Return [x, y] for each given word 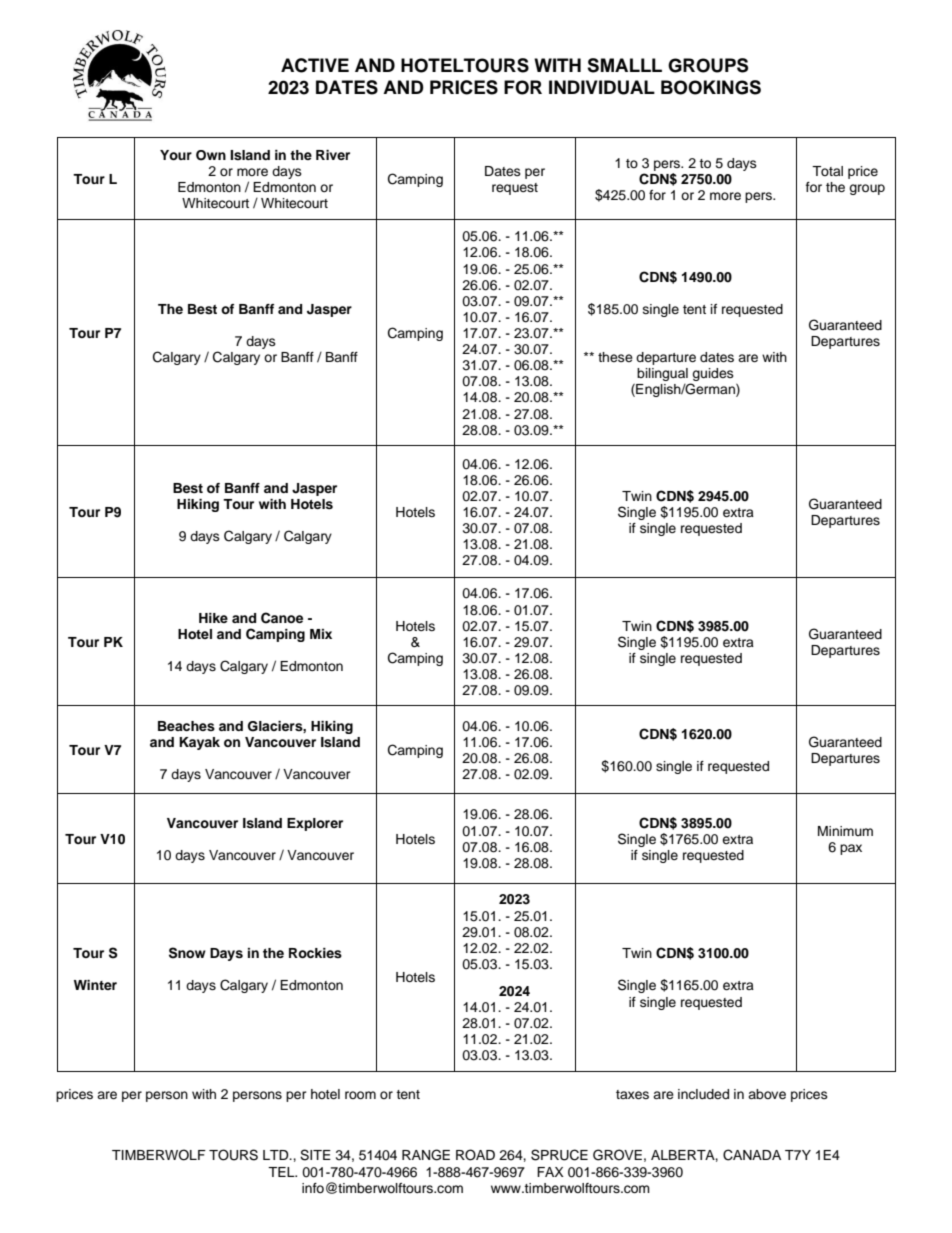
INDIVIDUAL [602, 87]
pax [851, 849]
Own [211, 155]
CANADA [752, 1155]
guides [712, 376]
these [615, 357]
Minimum [845, 831]
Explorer [315, 824]
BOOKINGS [711, 87]
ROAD [475, 1155]
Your [176, 155]
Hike [213, 618]
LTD [277, 1155]
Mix [321, 634]
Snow [187, 953]
